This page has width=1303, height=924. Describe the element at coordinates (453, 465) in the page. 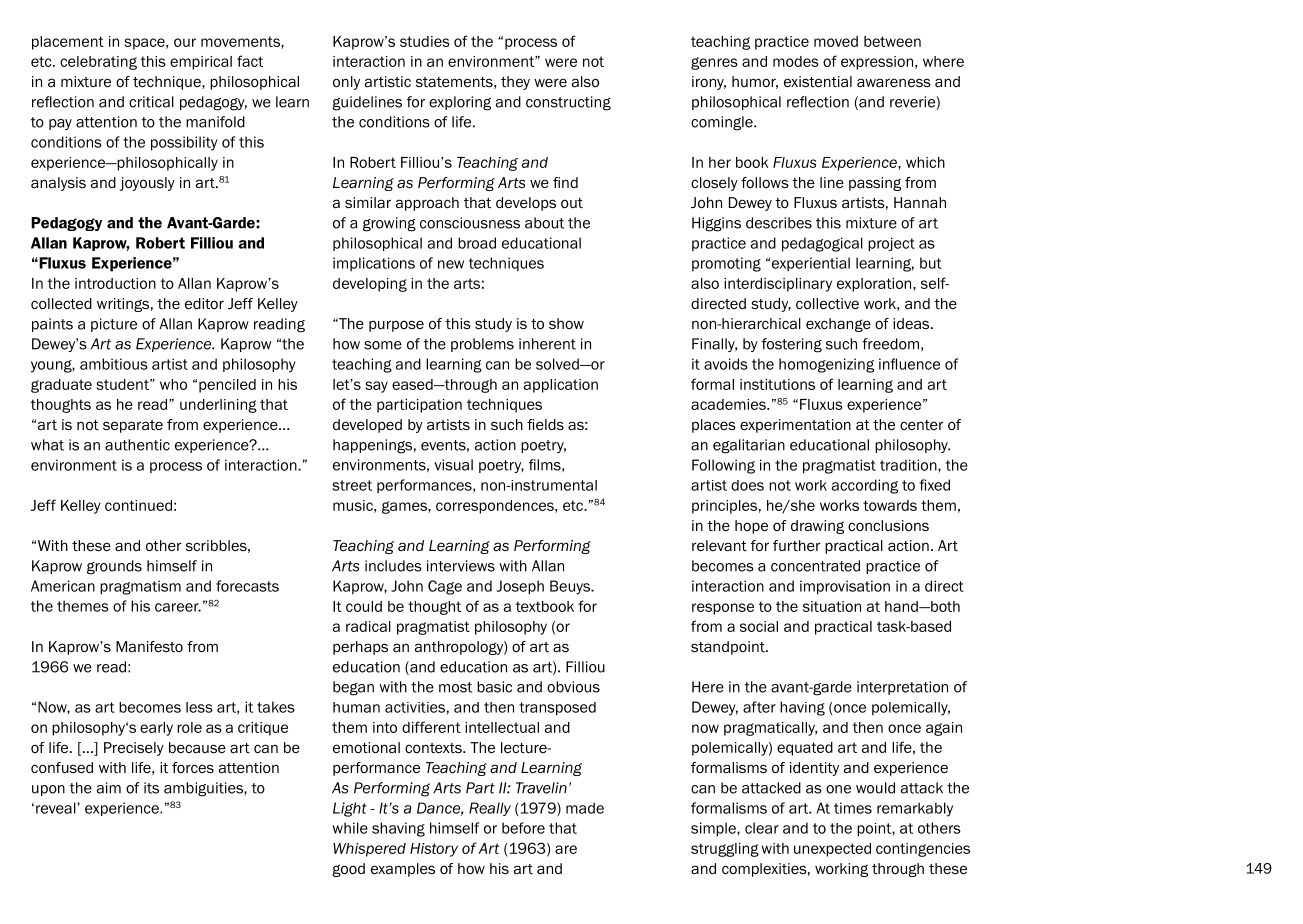

I see `visual` at that location.
